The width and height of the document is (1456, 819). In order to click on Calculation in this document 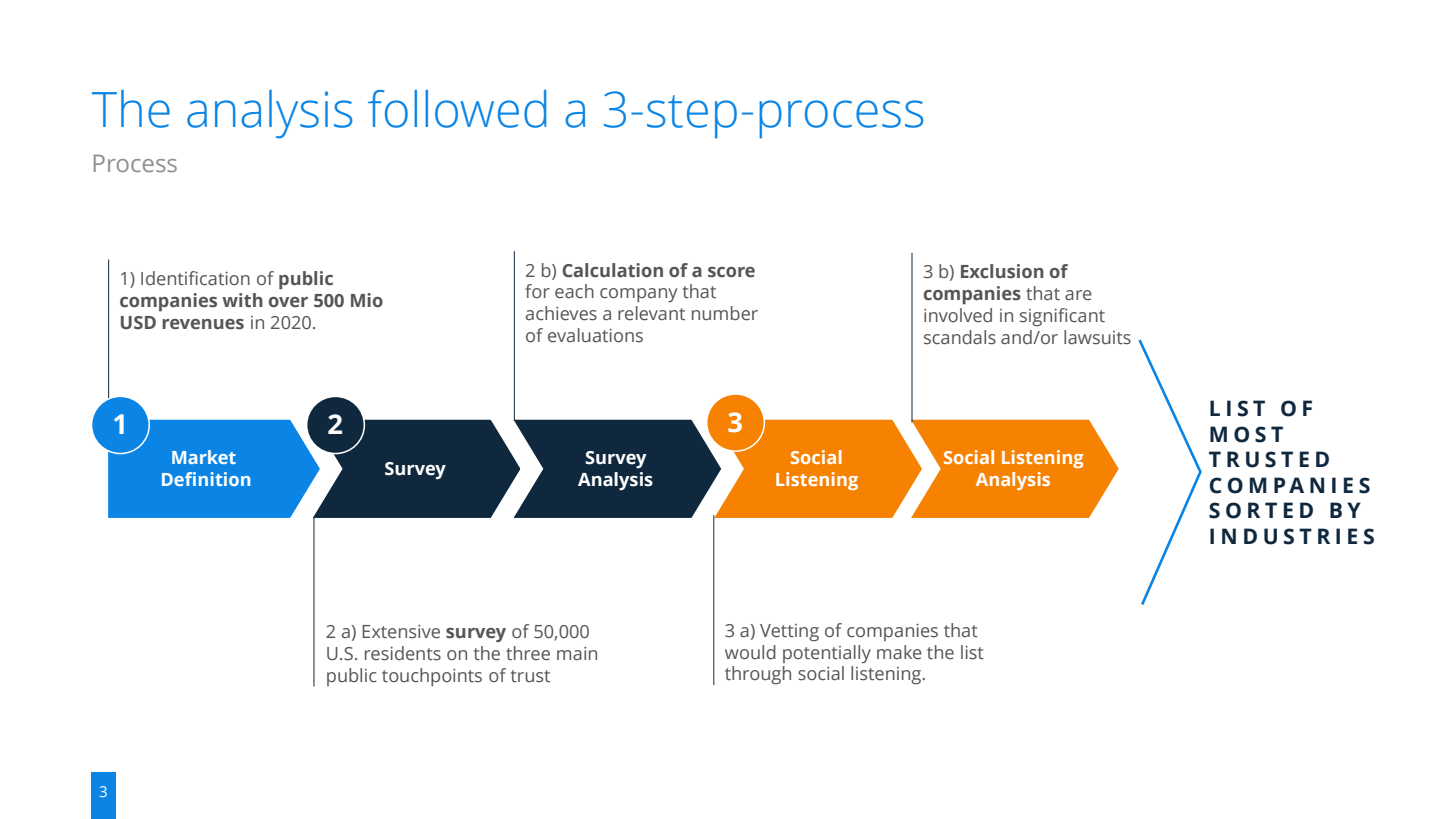, I will do `click(612, 270)`.
